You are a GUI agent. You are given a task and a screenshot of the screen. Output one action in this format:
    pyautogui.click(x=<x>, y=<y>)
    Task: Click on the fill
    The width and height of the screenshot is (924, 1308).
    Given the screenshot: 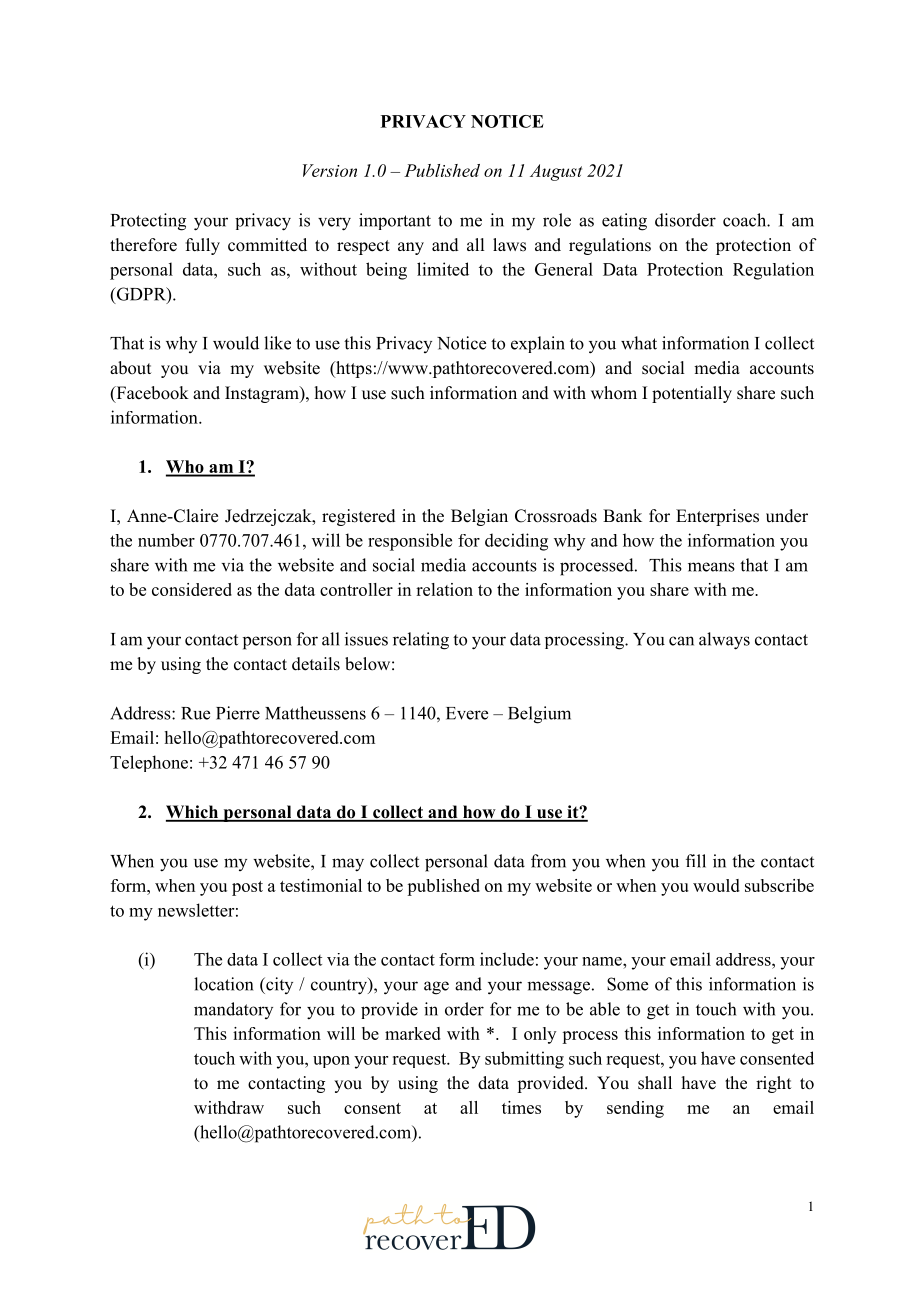 What is the action you would take?
    pyautogui.click(x=696, y=861)
